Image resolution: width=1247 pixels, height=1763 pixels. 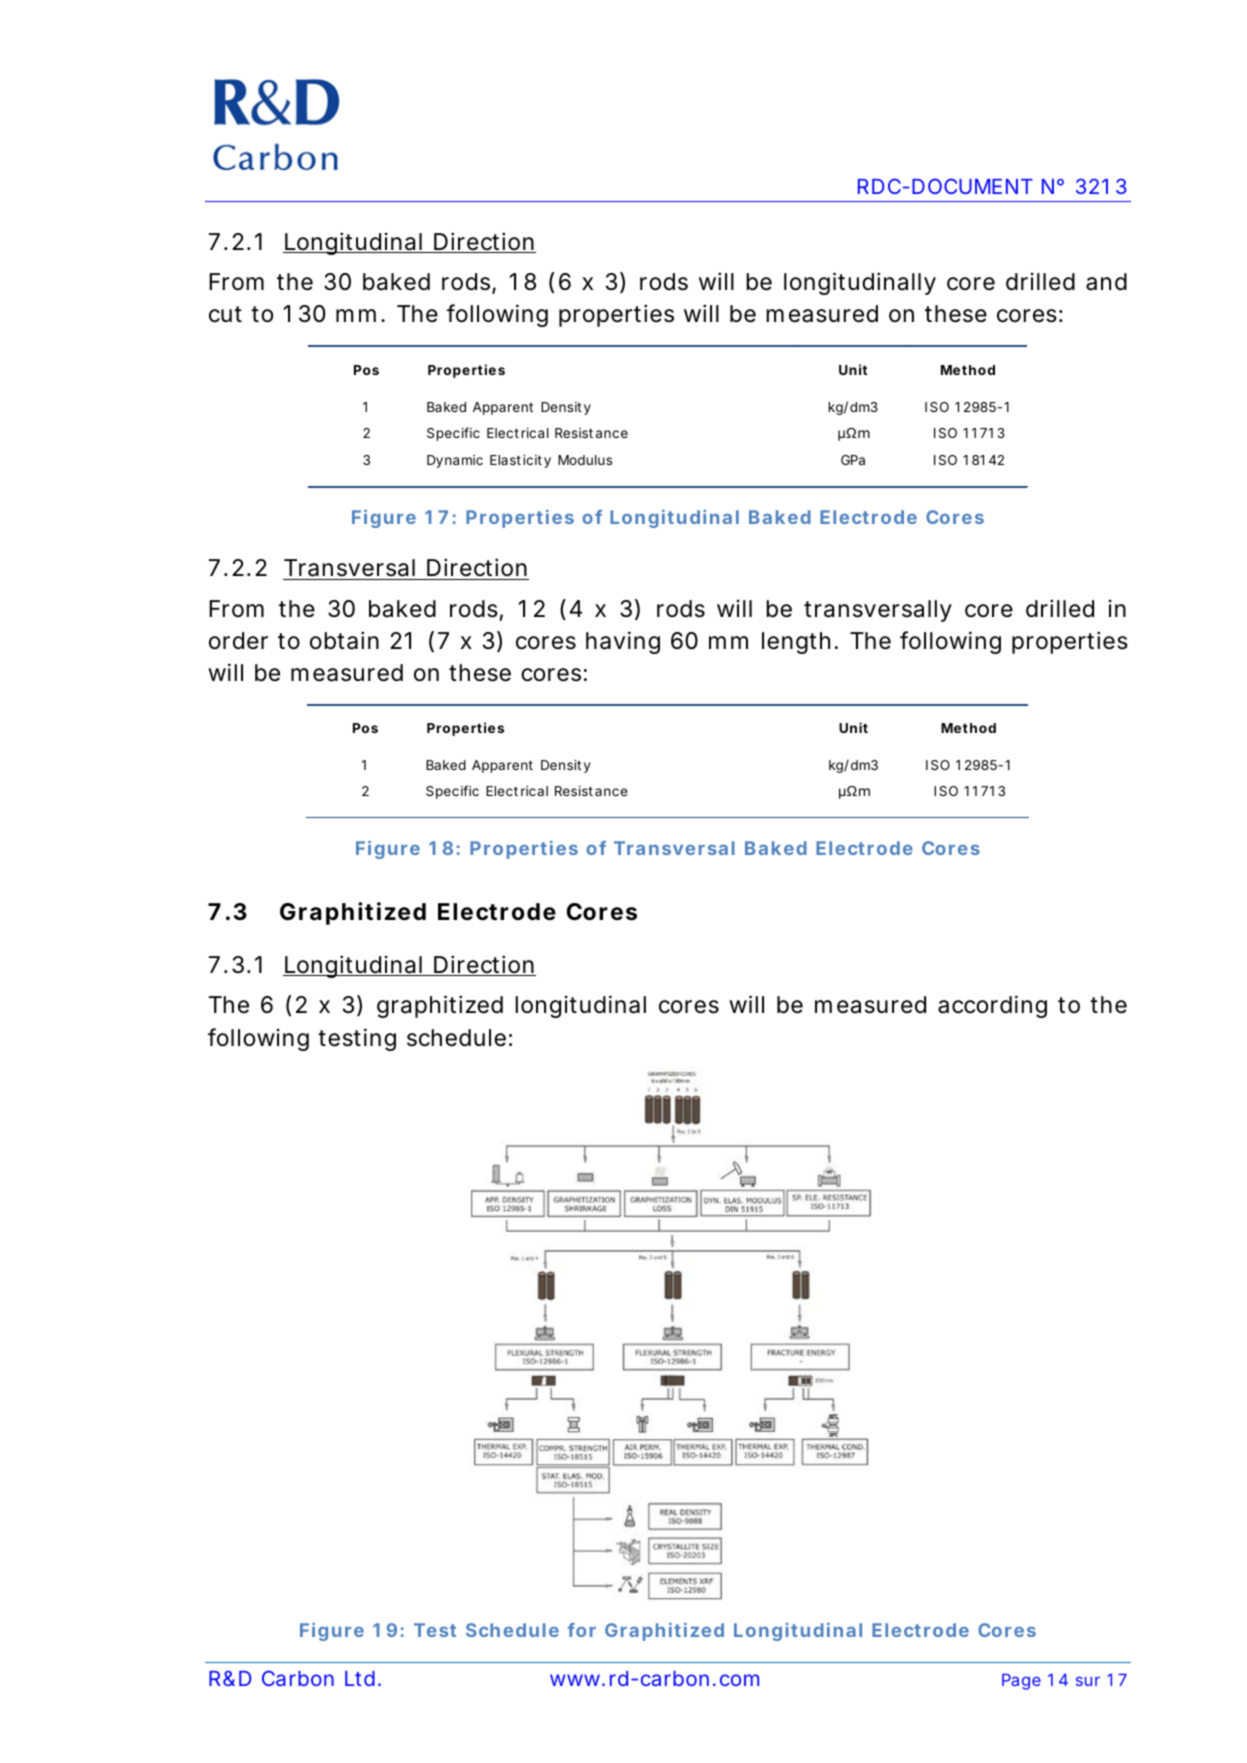 I want to click on according, so click(x=992, y=1006).
